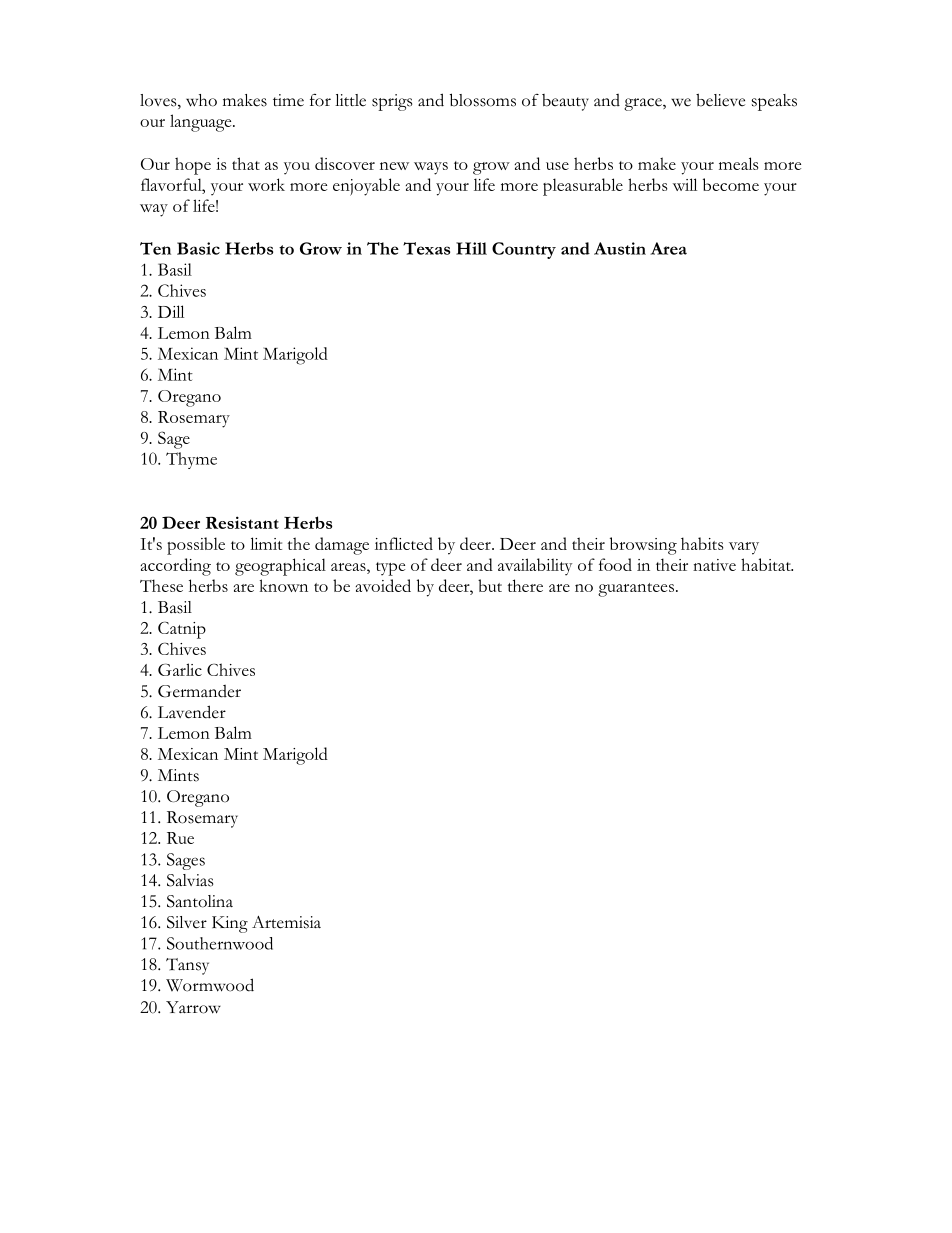 This screenshot has width=952, height=1233. I want to click on Catnip, so click(182, 630).
